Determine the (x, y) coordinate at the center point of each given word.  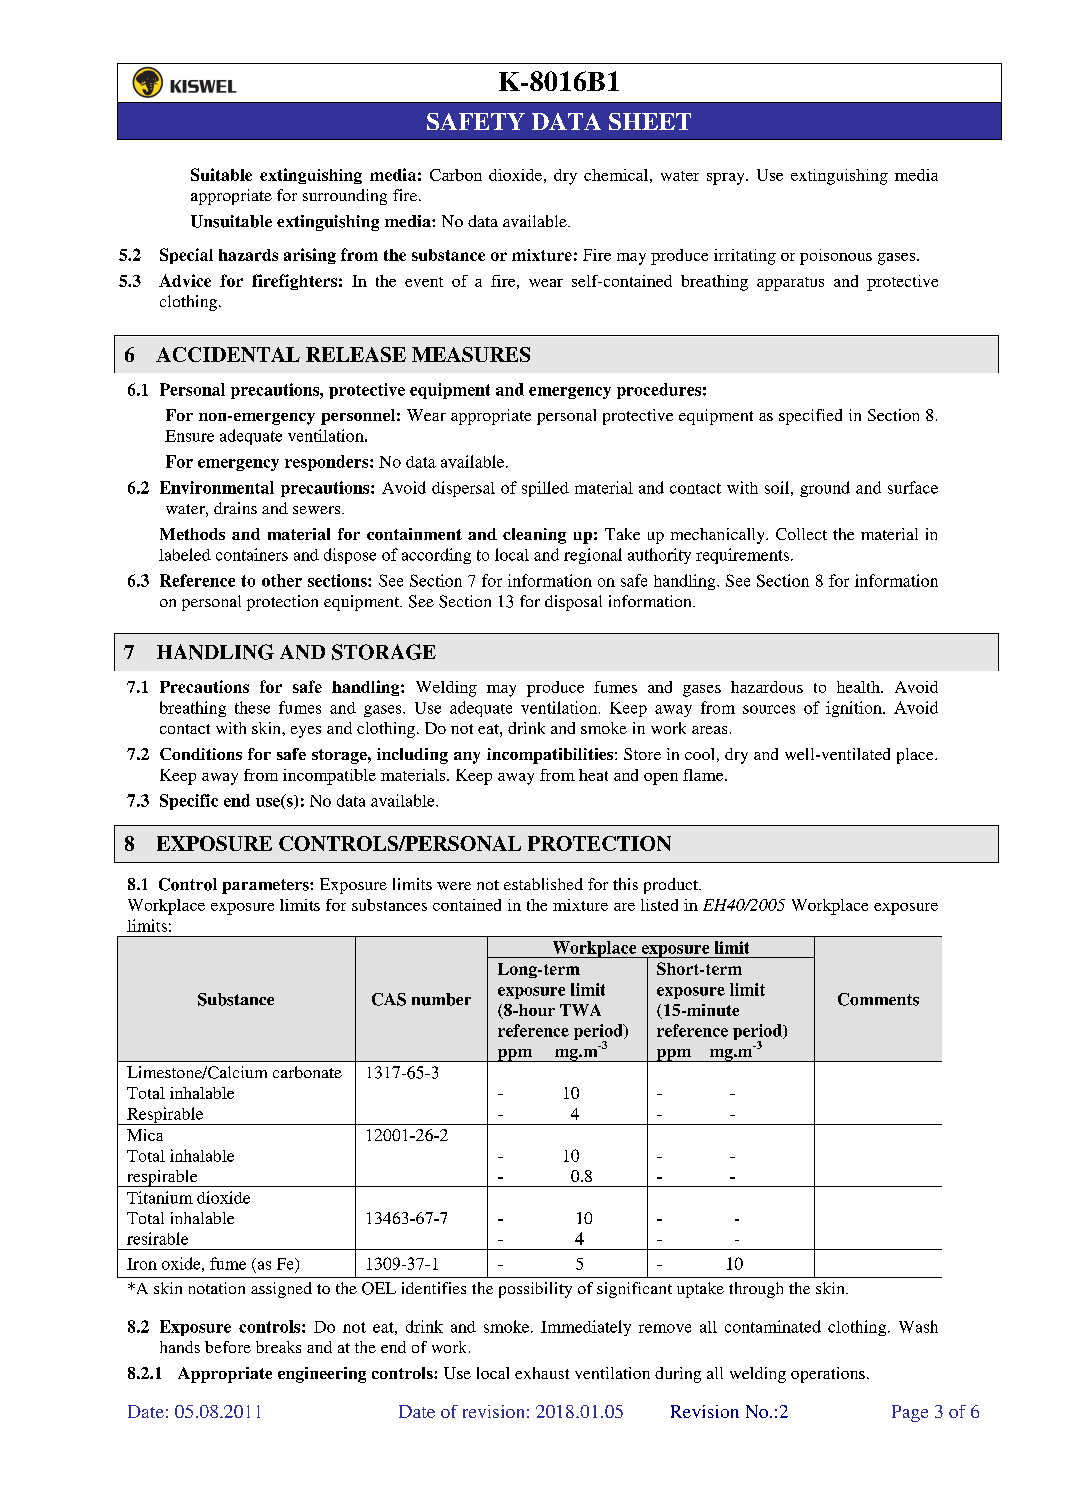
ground (825, 489)
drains (235, 508)
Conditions (201, 754)
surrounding (345, 197)
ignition (855, 709)
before (228, 1347)
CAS (389, 999)
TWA (580, 1010)
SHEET (650, 121)
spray (727, 179)
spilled (545, 489)
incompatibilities (551, 756)
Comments (878, 999)
